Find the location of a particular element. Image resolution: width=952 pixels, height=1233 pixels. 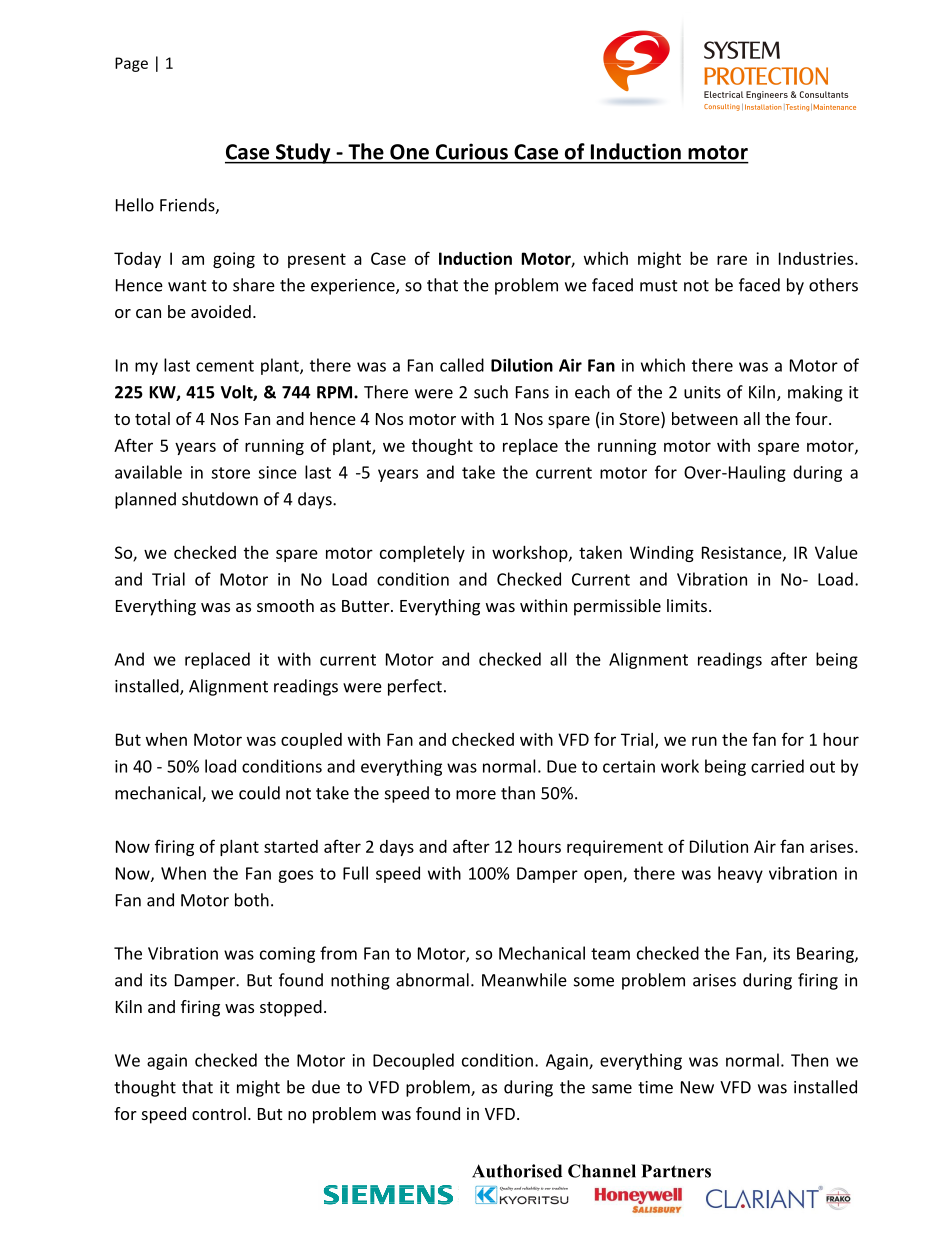

Authorised is located at coordinates (517, 1171).
